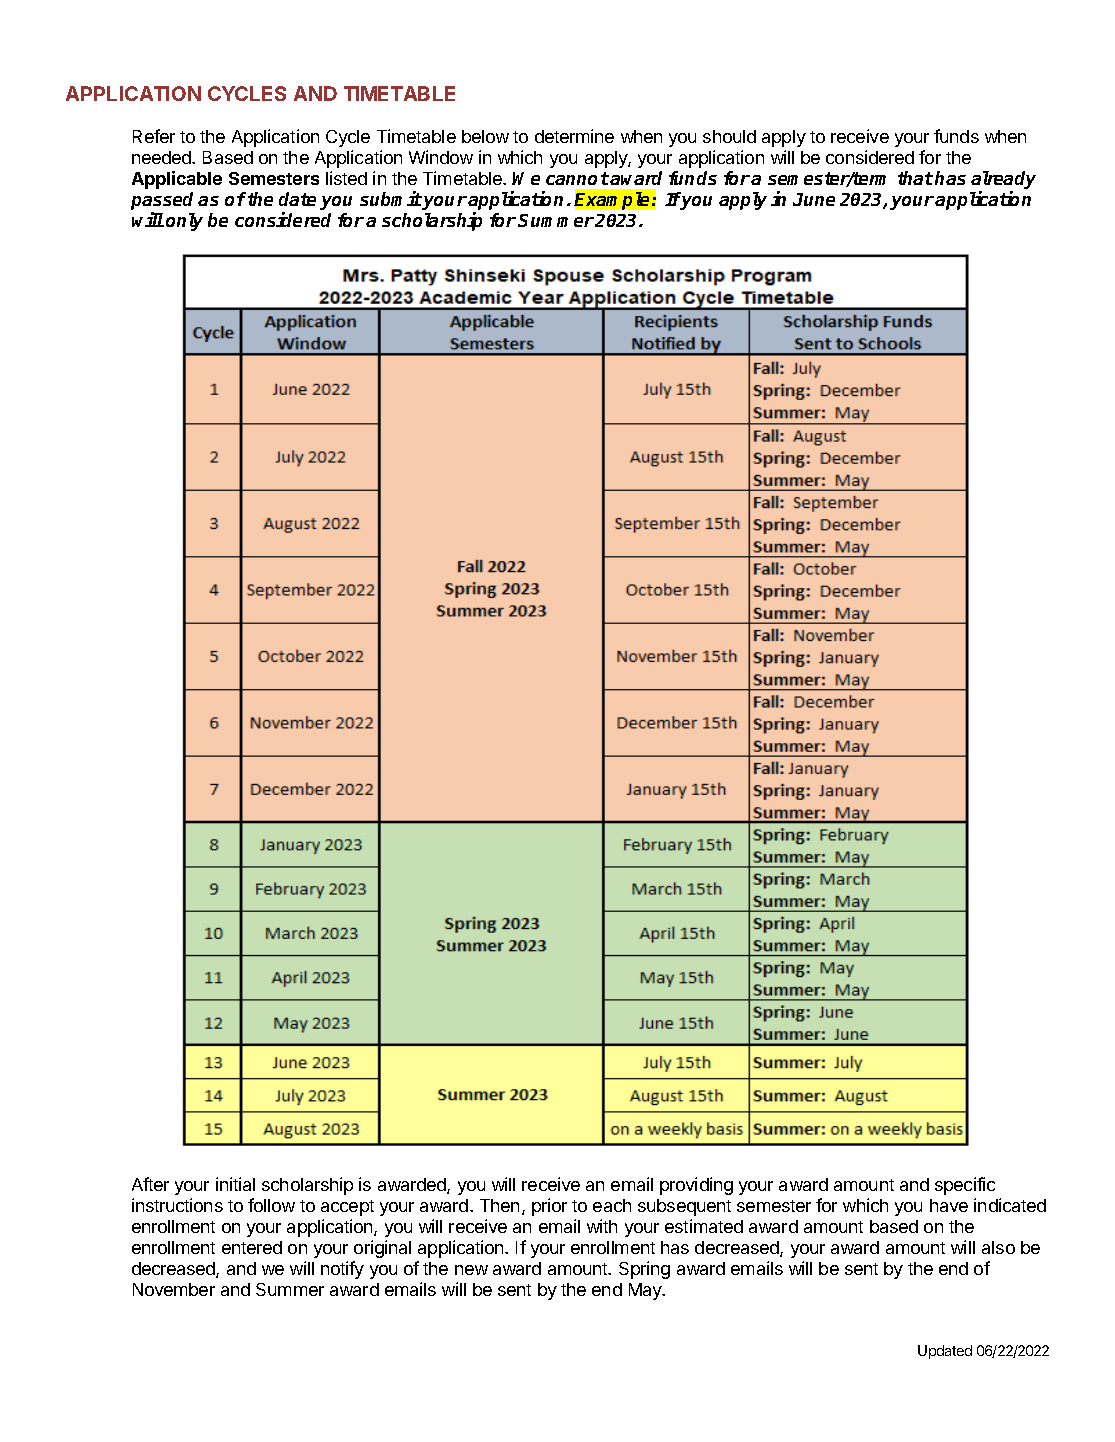  I want to click on Applicable, so click(177, 180).
